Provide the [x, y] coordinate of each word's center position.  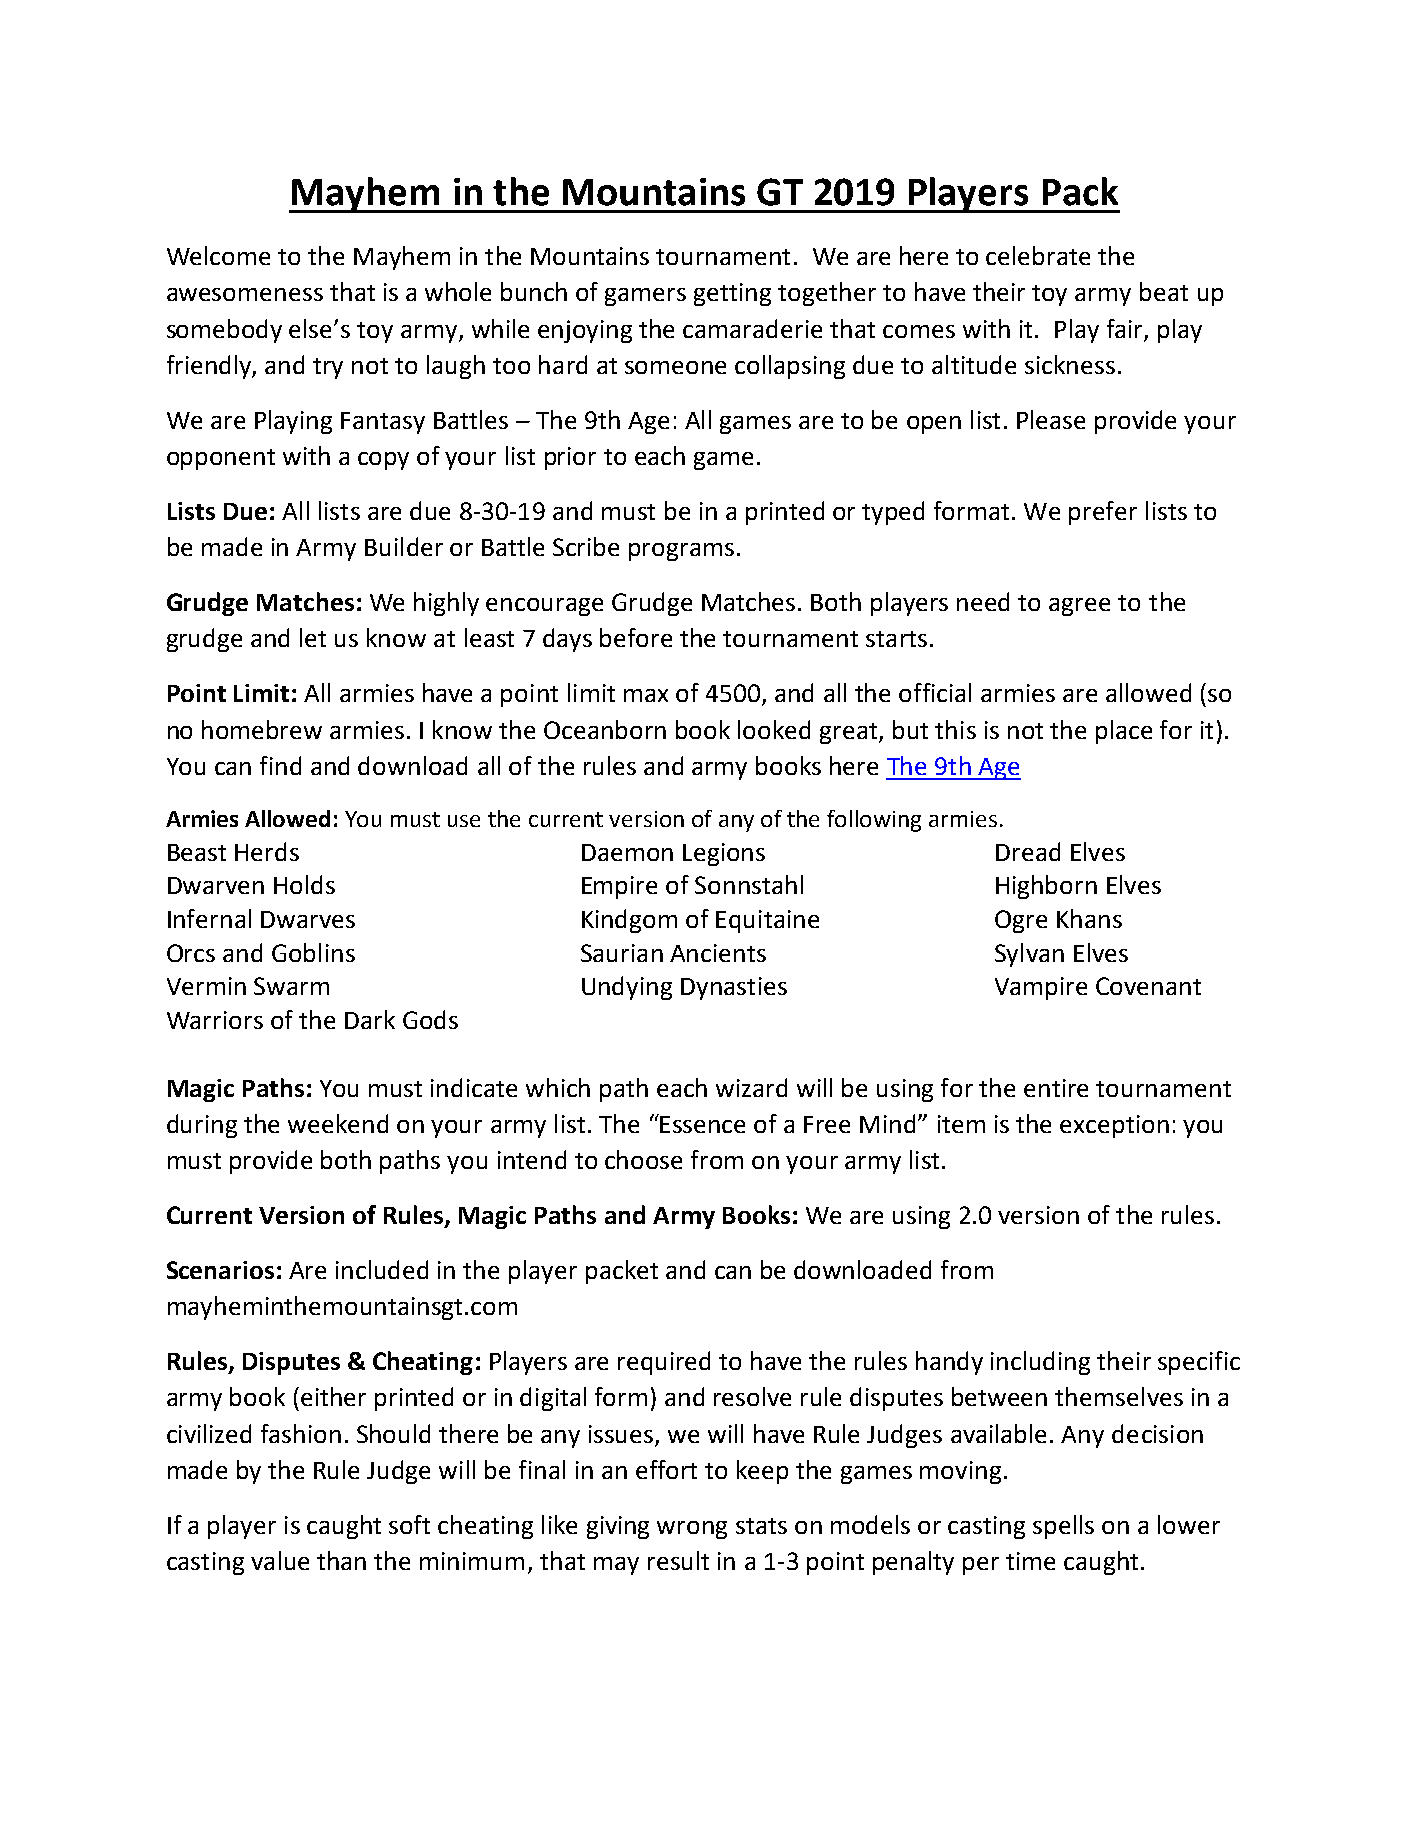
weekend [338, 1123]
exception [1114, 1126]
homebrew [262, 729]
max [646, 695]
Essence [702, 1124]
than [341, 1560]
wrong [692, 1530]
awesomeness [245, 294]
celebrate [1038, 255]
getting [732, 294]
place [1124, 732]
